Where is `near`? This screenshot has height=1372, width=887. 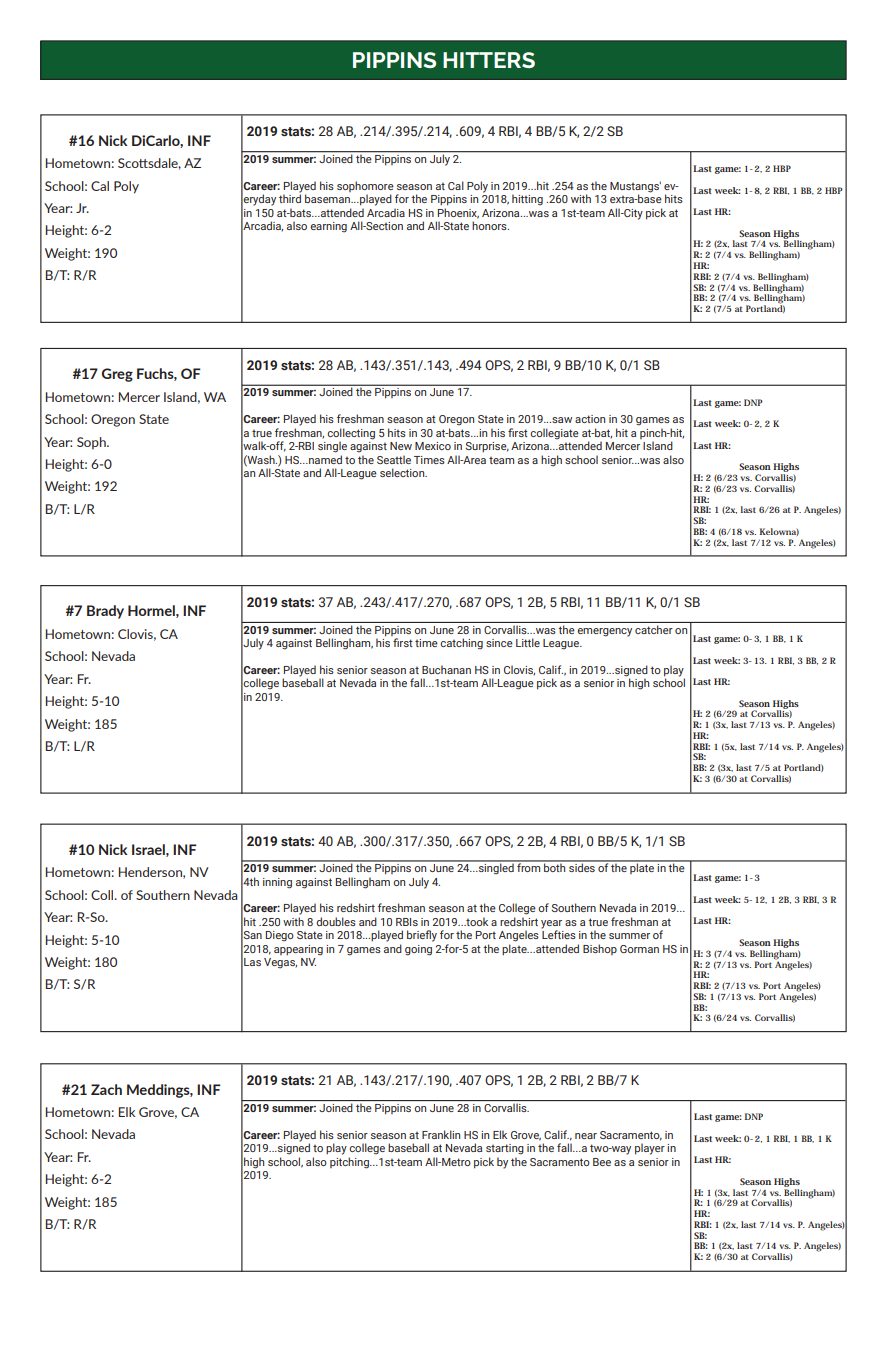 near is located at coordinates (586, 1136).
